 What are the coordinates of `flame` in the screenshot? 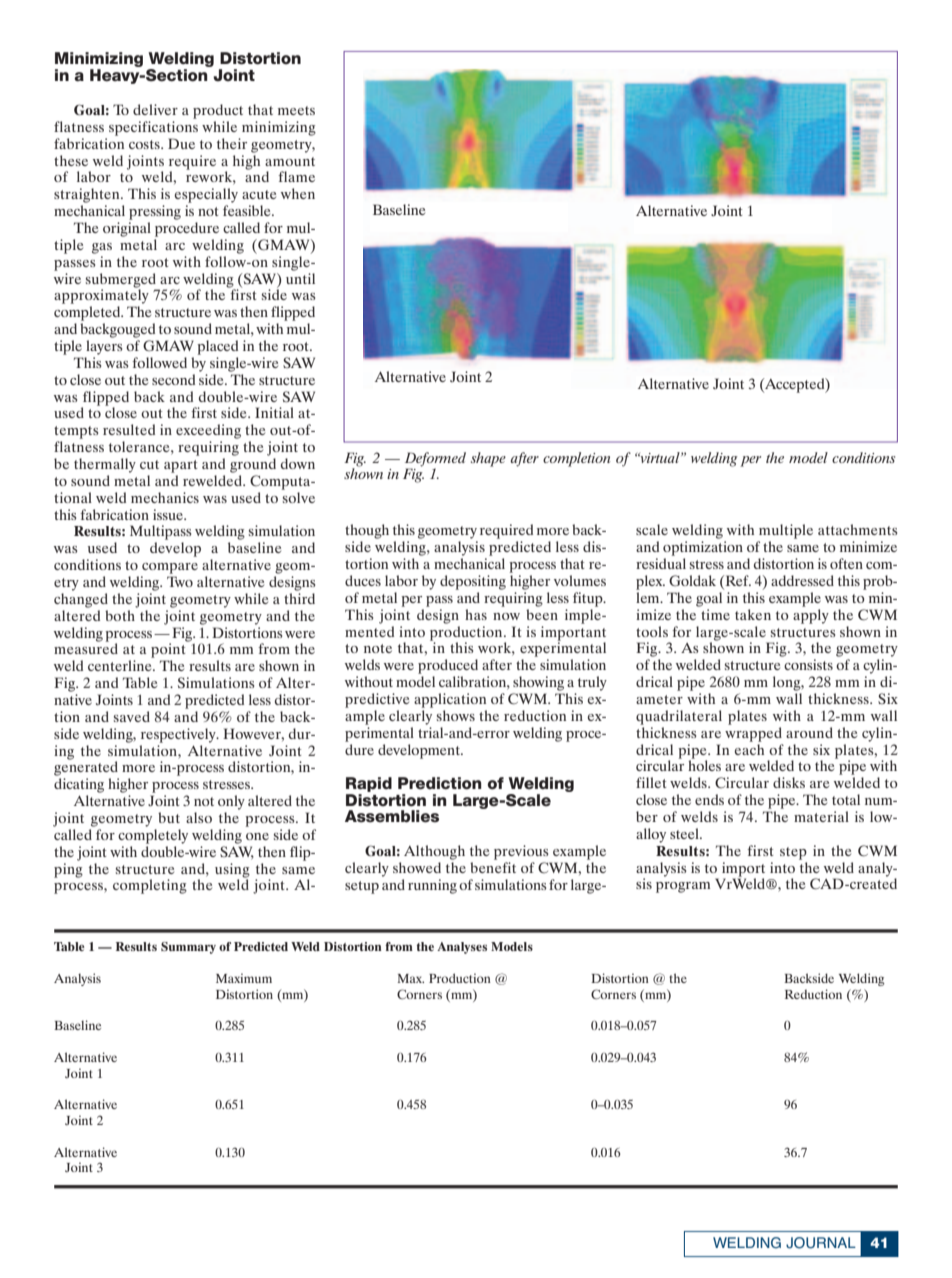 It's located at (296, 176).
